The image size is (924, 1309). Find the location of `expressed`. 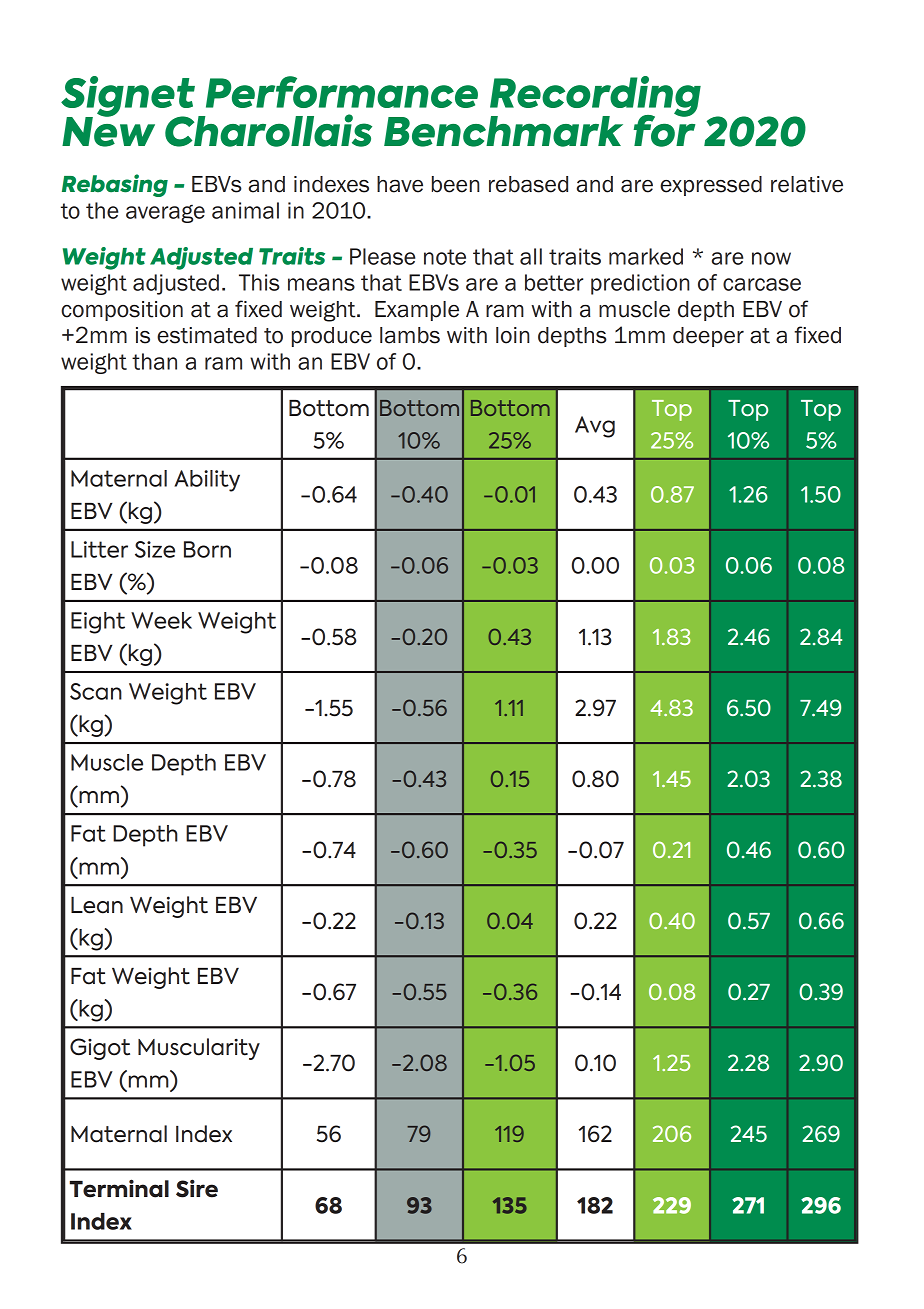

expressed is located at coordinates (711, 186).
